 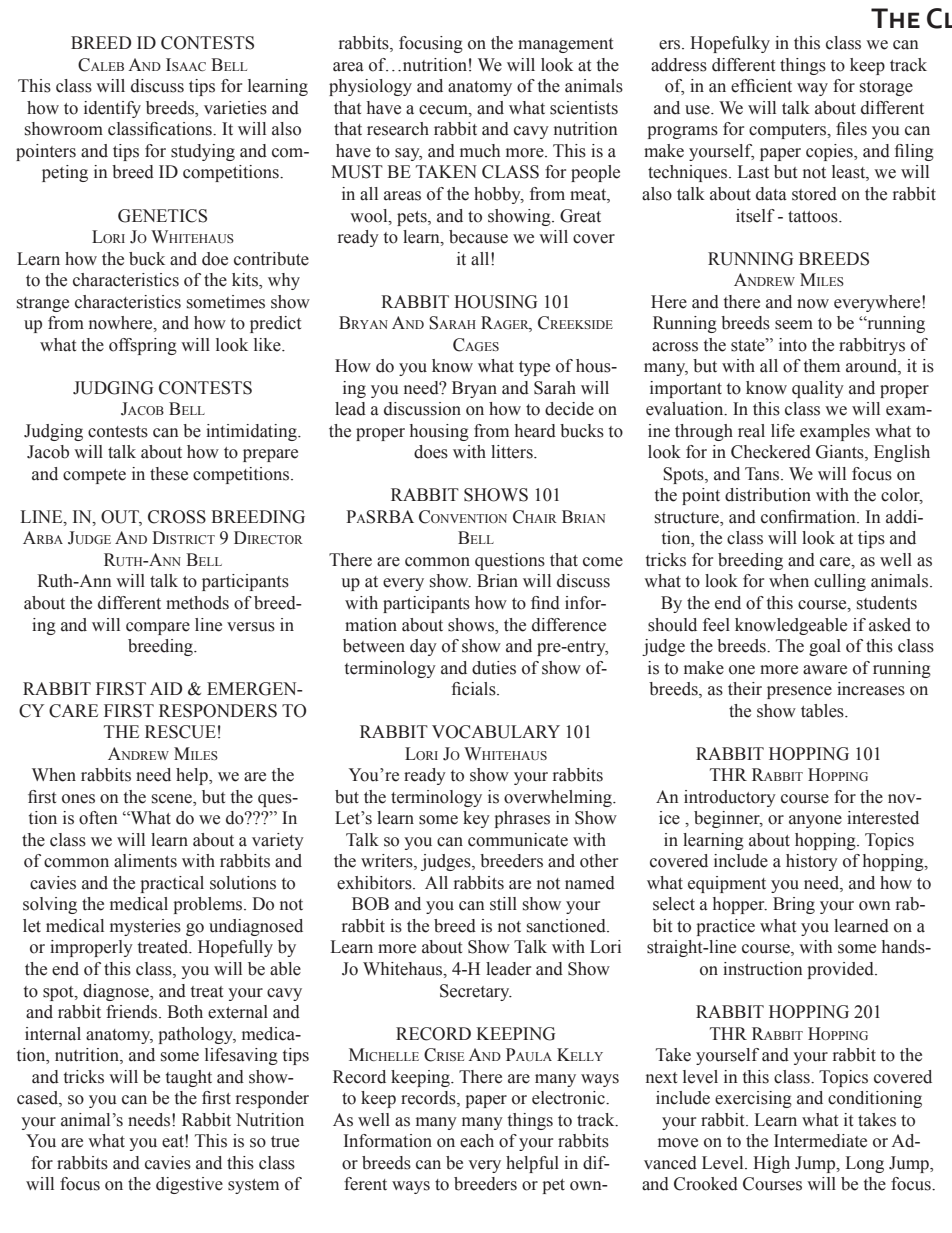 I want to click on efficient, so click(x=761, y=86).
